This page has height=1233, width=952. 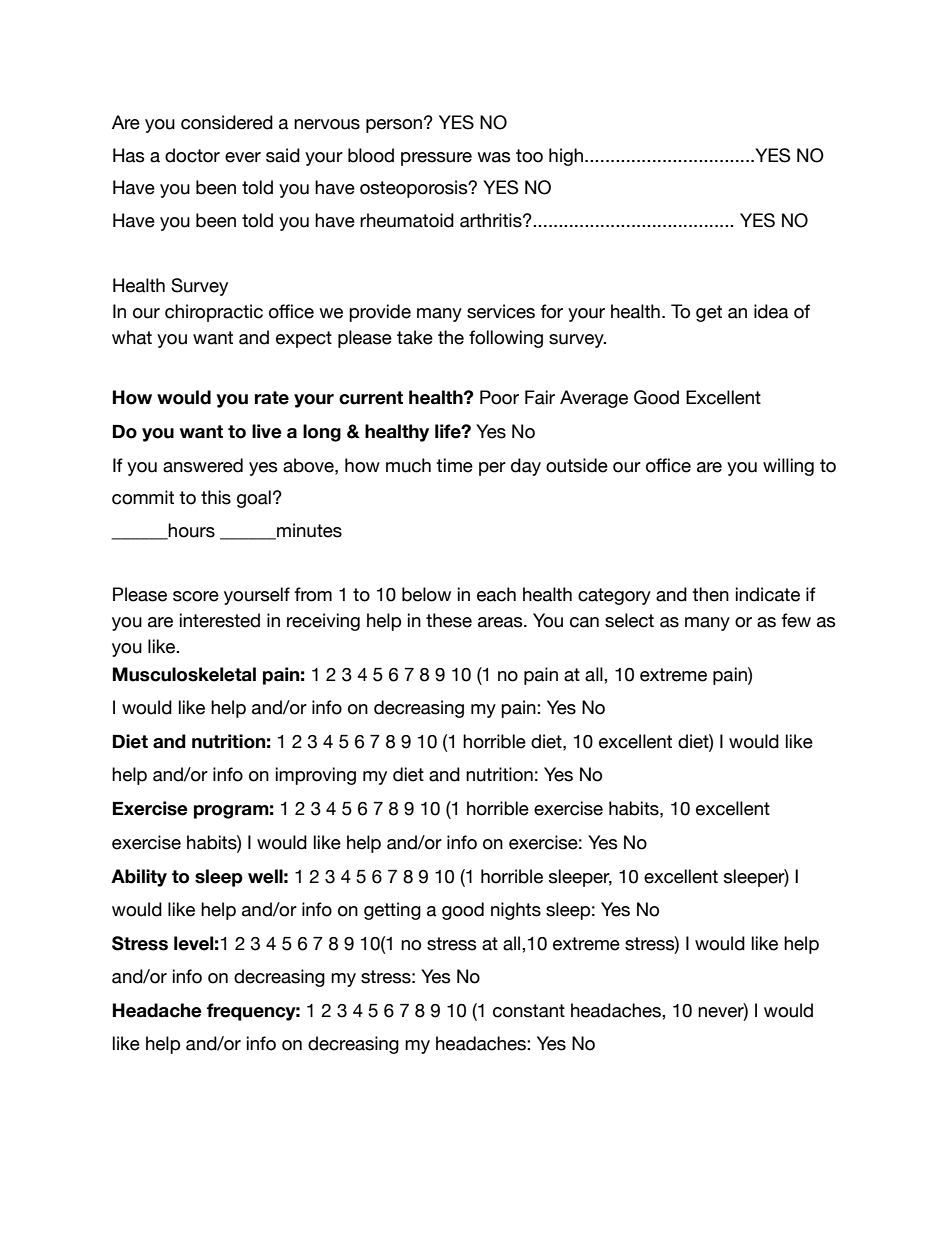 What do you see at coordinates (529, 1011) in the page?
I see `constant` at bounding box center [529, 1011].
